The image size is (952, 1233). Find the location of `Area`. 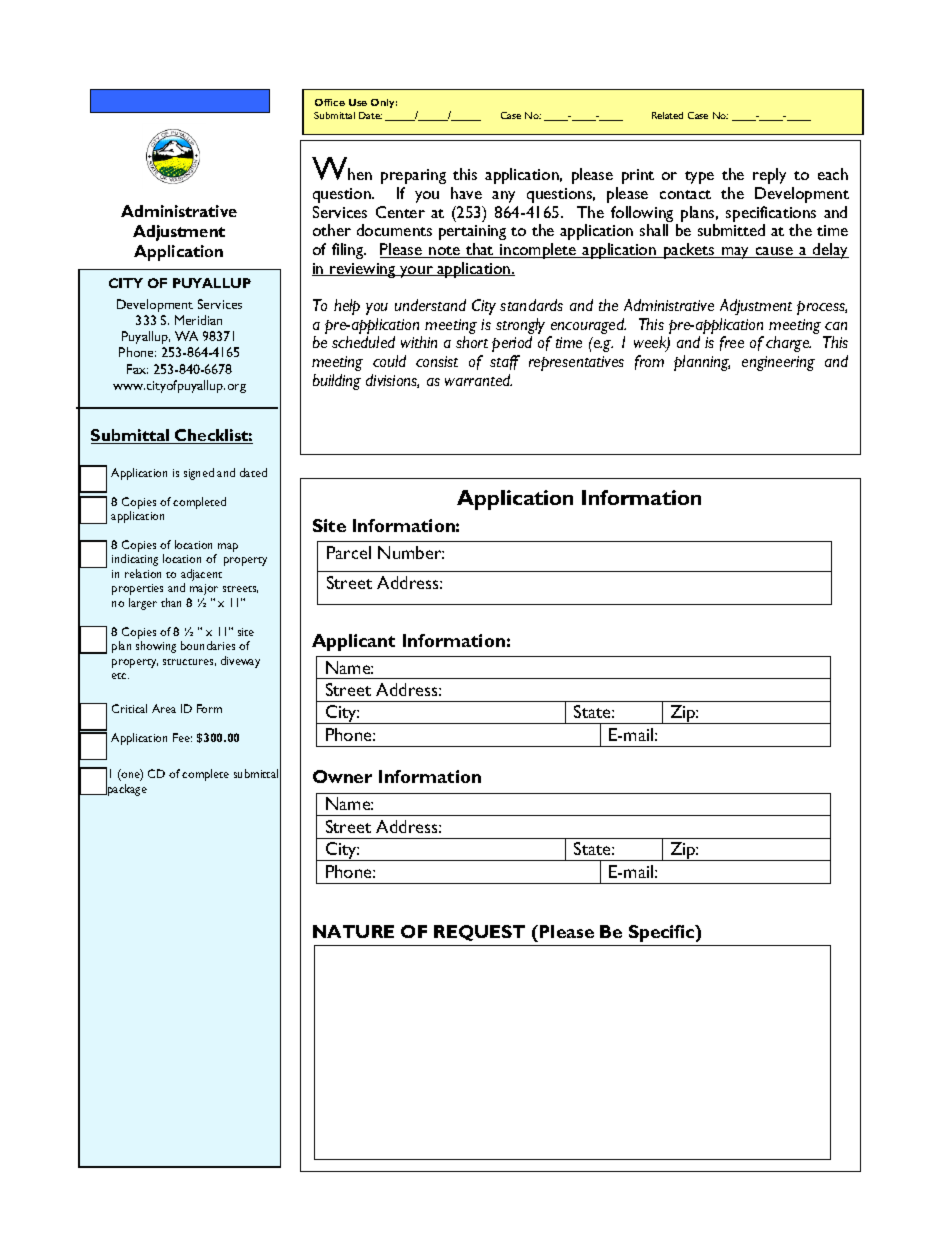

Area is located at coordinates (164, 708).
